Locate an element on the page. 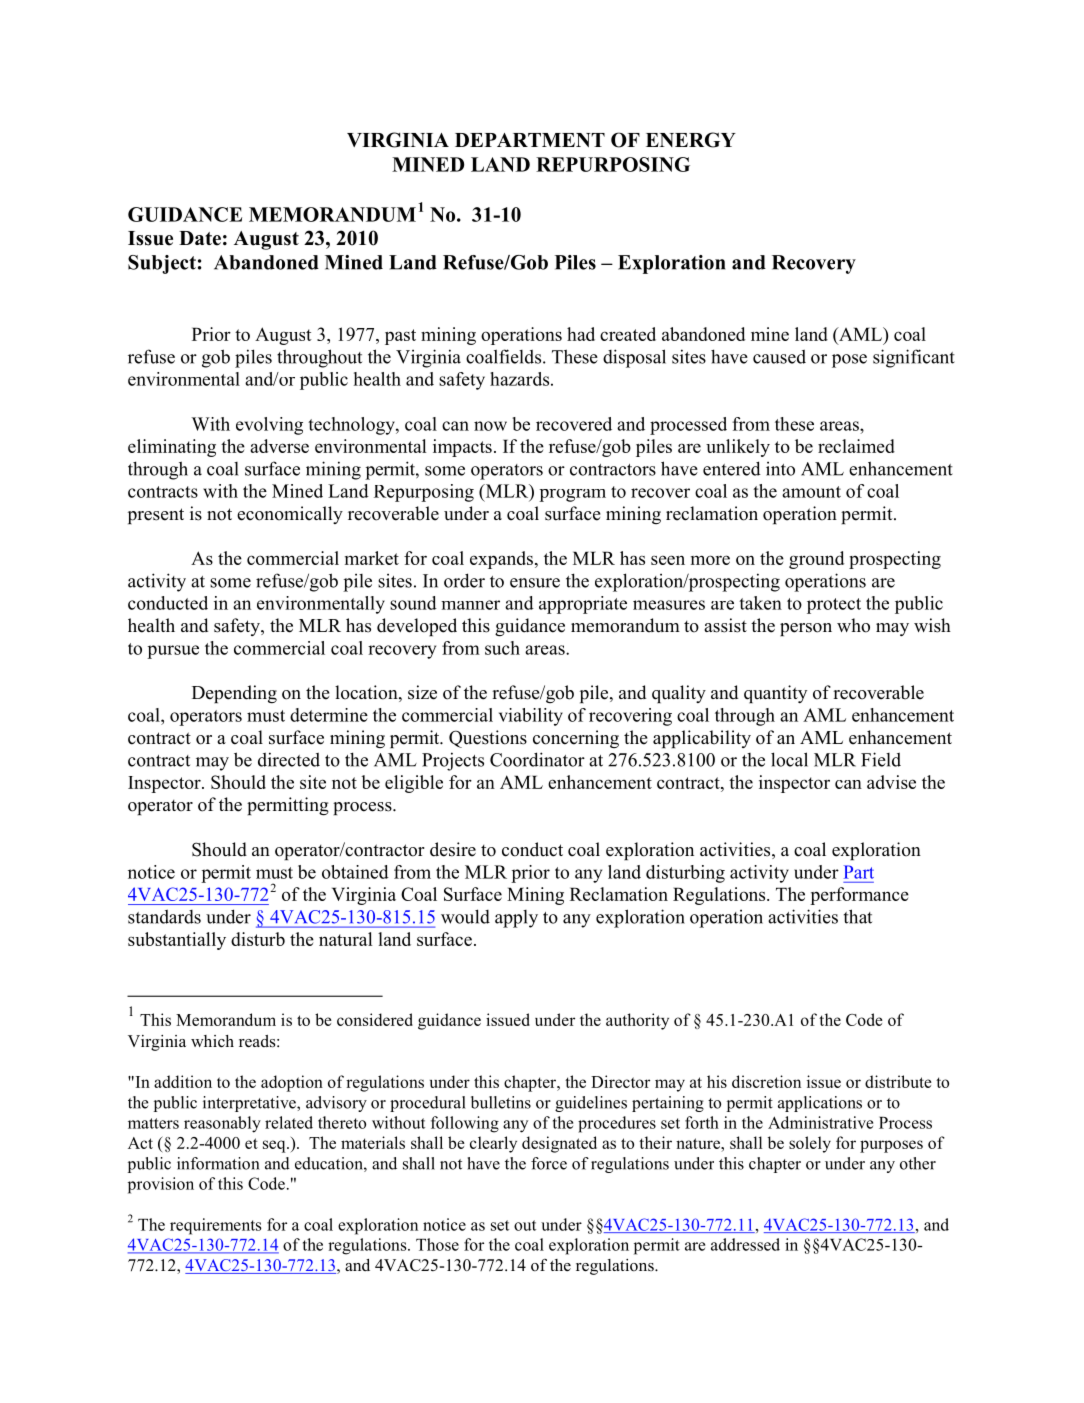  evolving is located at coordinates (269, 426).
